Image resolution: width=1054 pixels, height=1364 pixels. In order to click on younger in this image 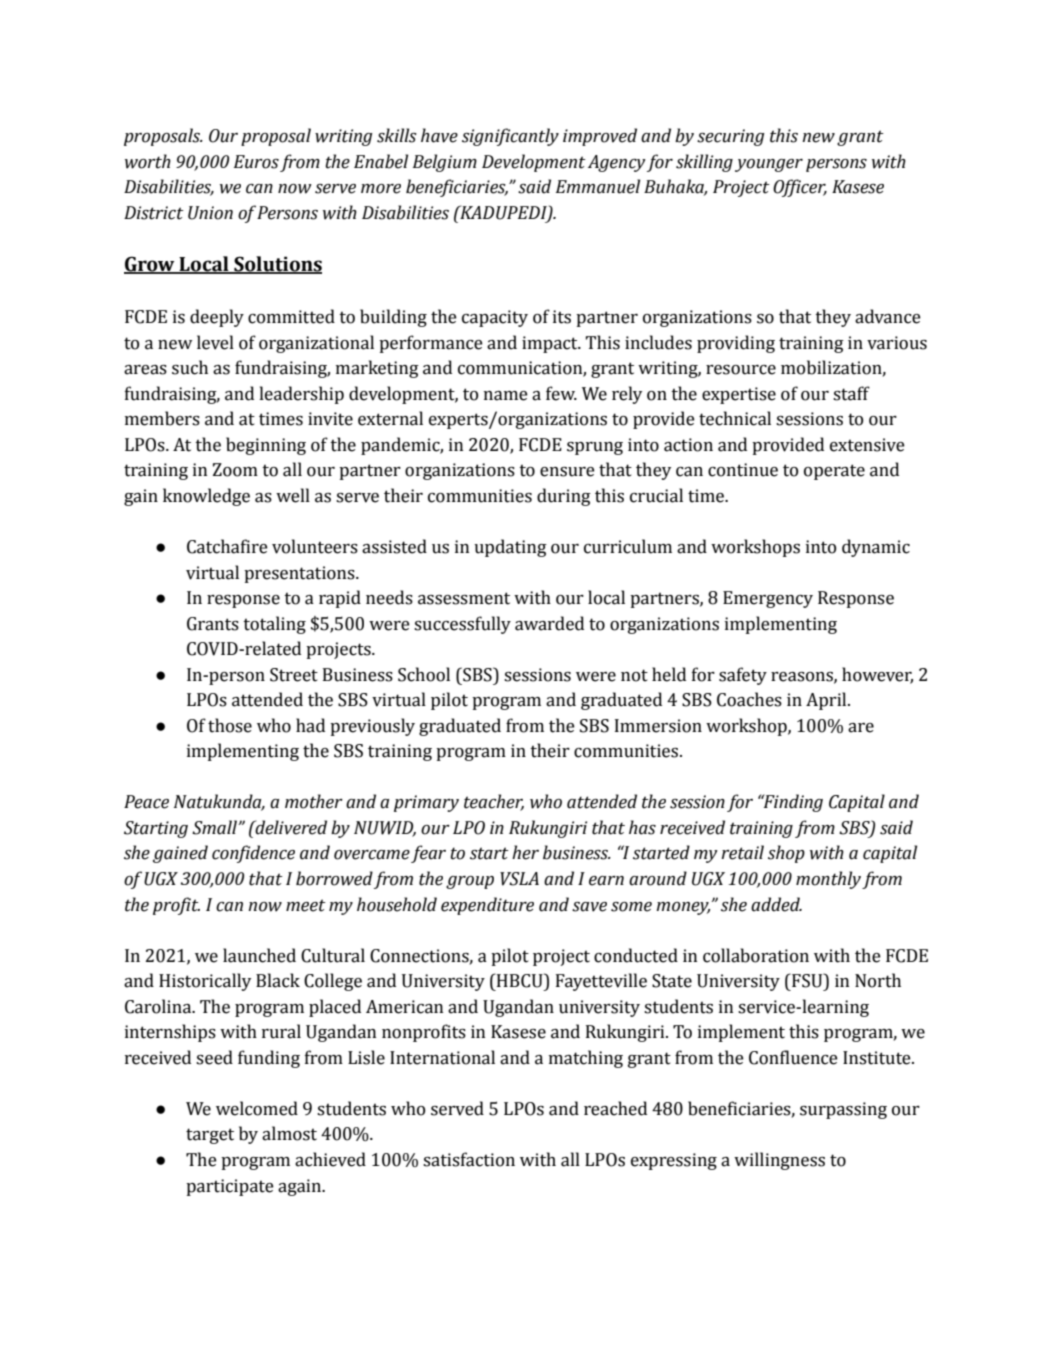, I will do `click(769, 165)`.
